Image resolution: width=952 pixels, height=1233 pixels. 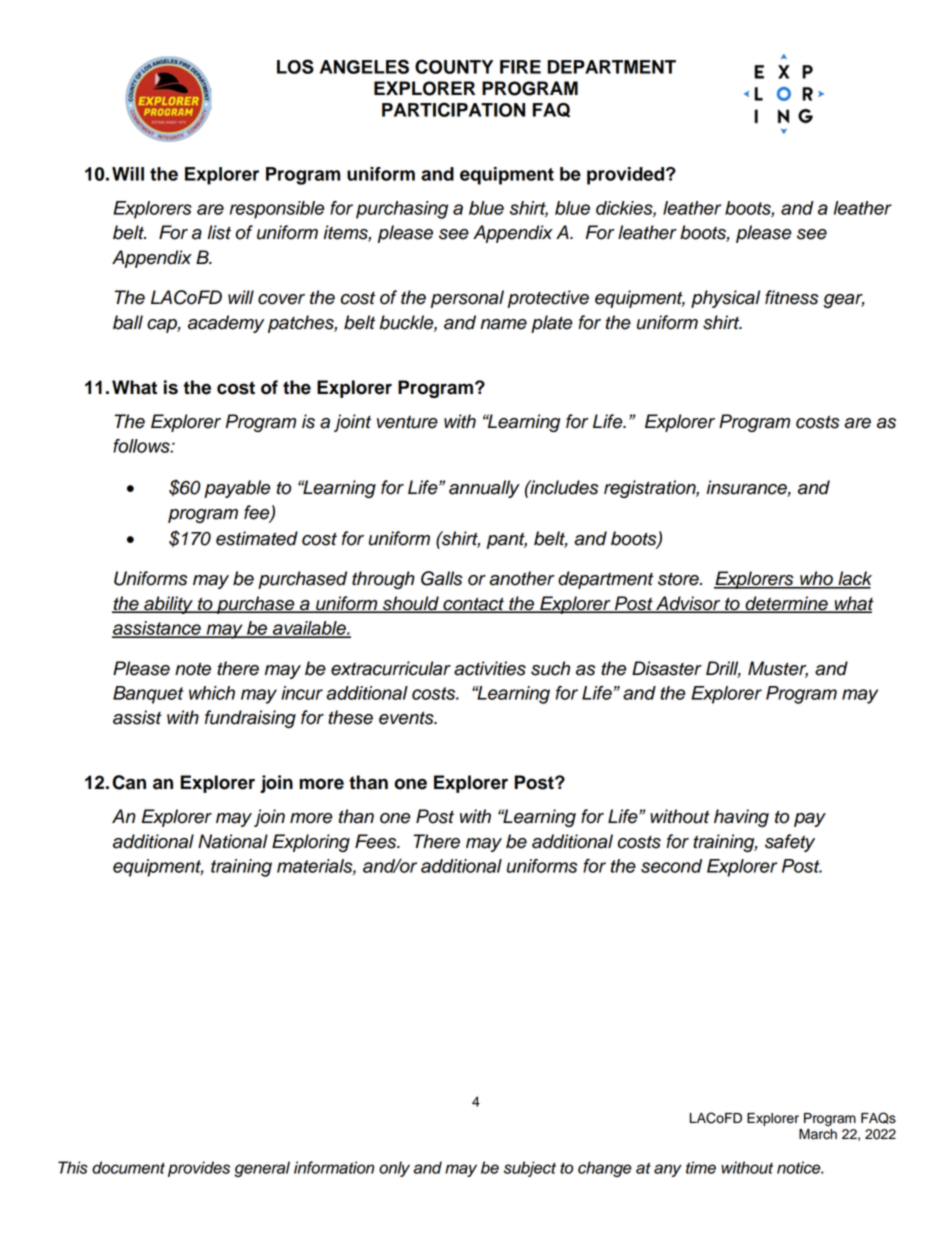 I want to click on payable, so click(x=237, y=489).
